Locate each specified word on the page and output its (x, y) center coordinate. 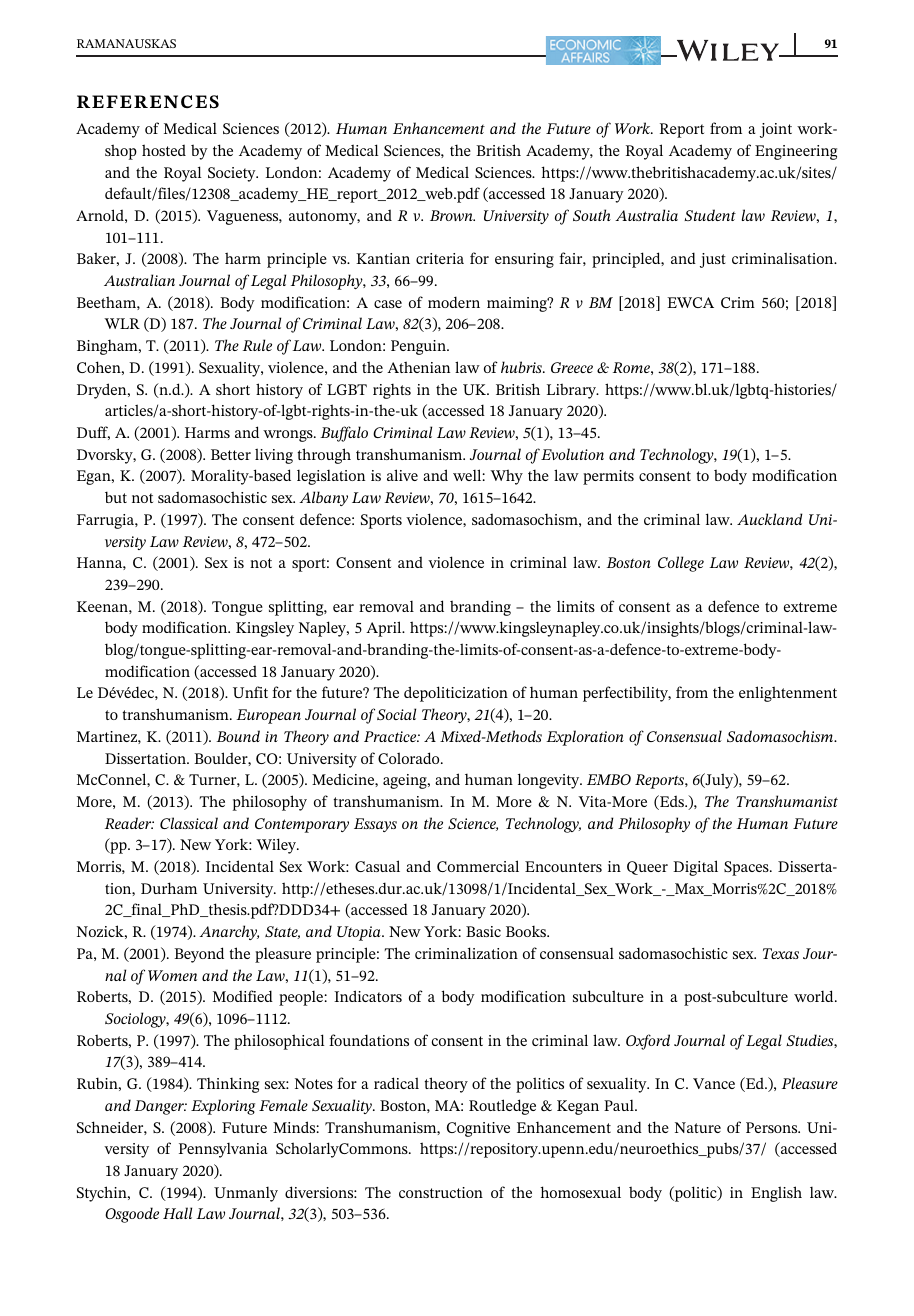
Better (231, 454)
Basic (483, 931)
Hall (177, 1213)
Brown (452, 215)
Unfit (250, 692)
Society (233, 174)
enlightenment (788, 694)
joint (776, 130)
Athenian (418, 367)
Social (396, 714)
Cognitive (478, 1129)
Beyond (199, 955)
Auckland (770, 519)
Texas (781, 953)
